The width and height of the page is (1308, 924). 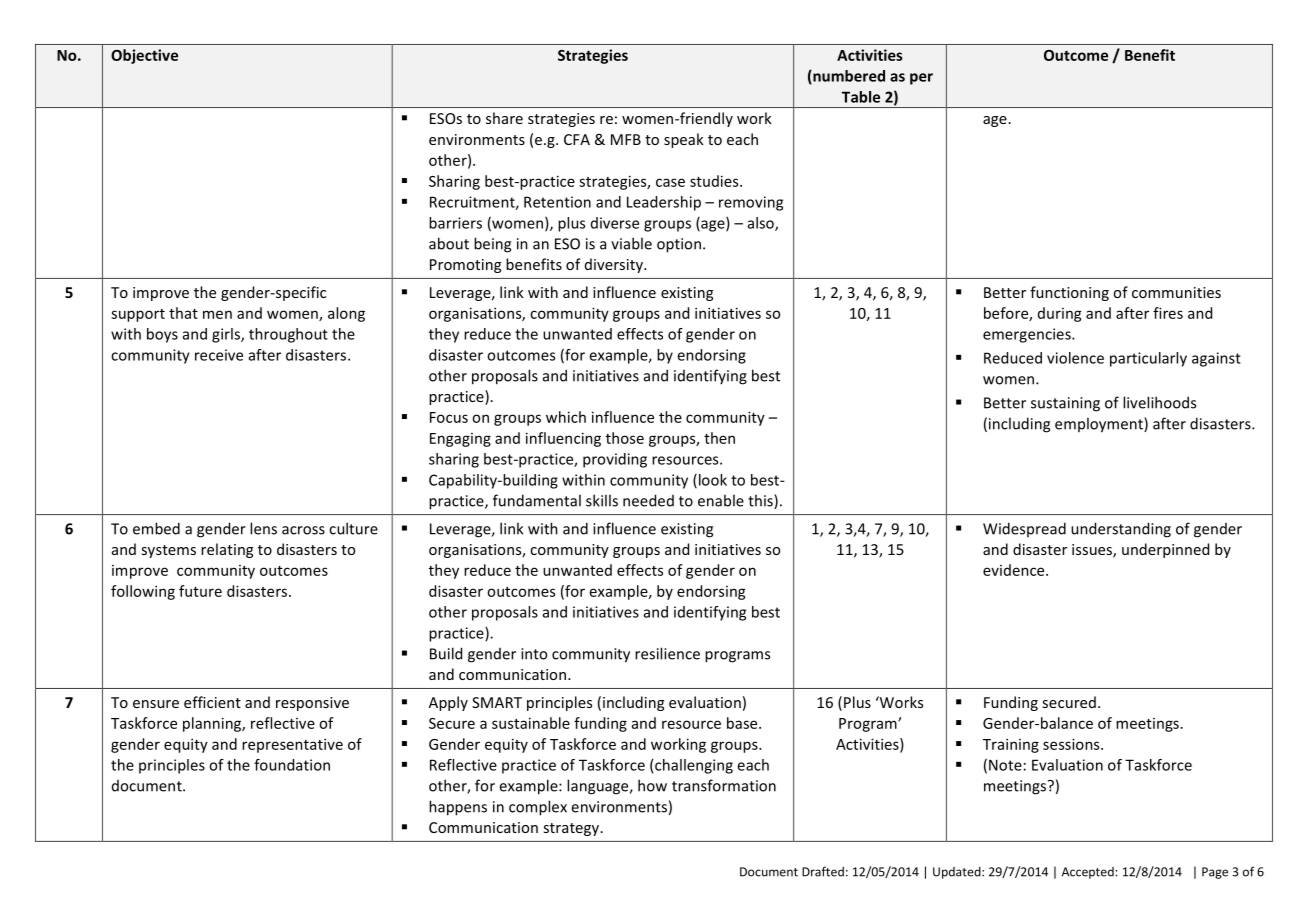 I want to click on lens, so click(x=263, y=528).
